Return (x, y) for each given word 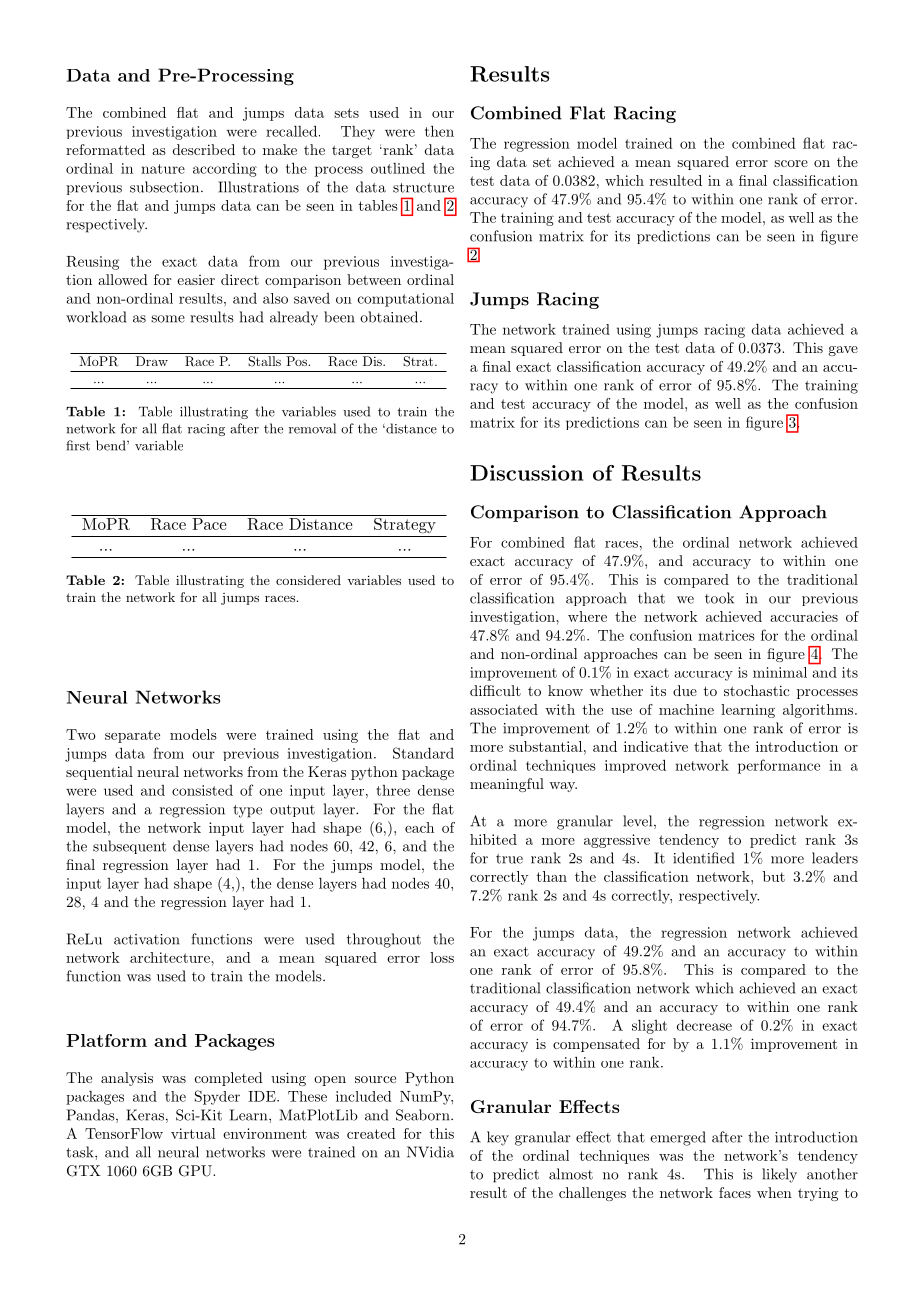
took (719, 598)
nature (163, 169)
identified (703, 858)
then (439, 131)
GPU (196, 1171)
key (498, 1138)
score (791, 163)
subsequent (129, 847)
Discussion (526, 473)
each (419, 827)
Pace (209, 524)
